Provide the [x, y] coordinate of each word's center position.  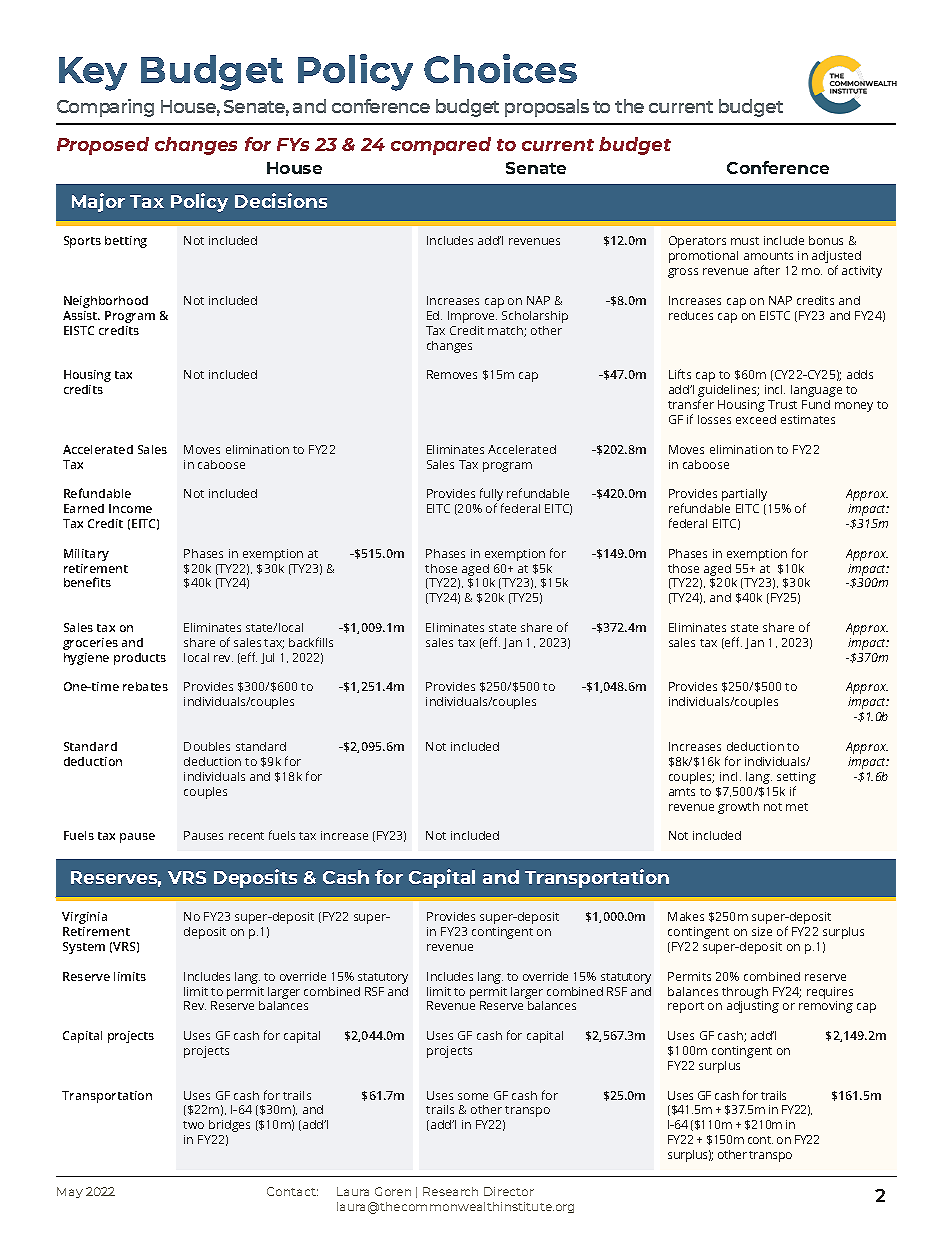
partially [744, 495]
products [140, 659]
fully [492, 496]
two [193, 1125]
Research [450, 1191]
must [745, 241]
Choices [500, 68]
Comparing [105, 108]
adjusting [753, 1007]
